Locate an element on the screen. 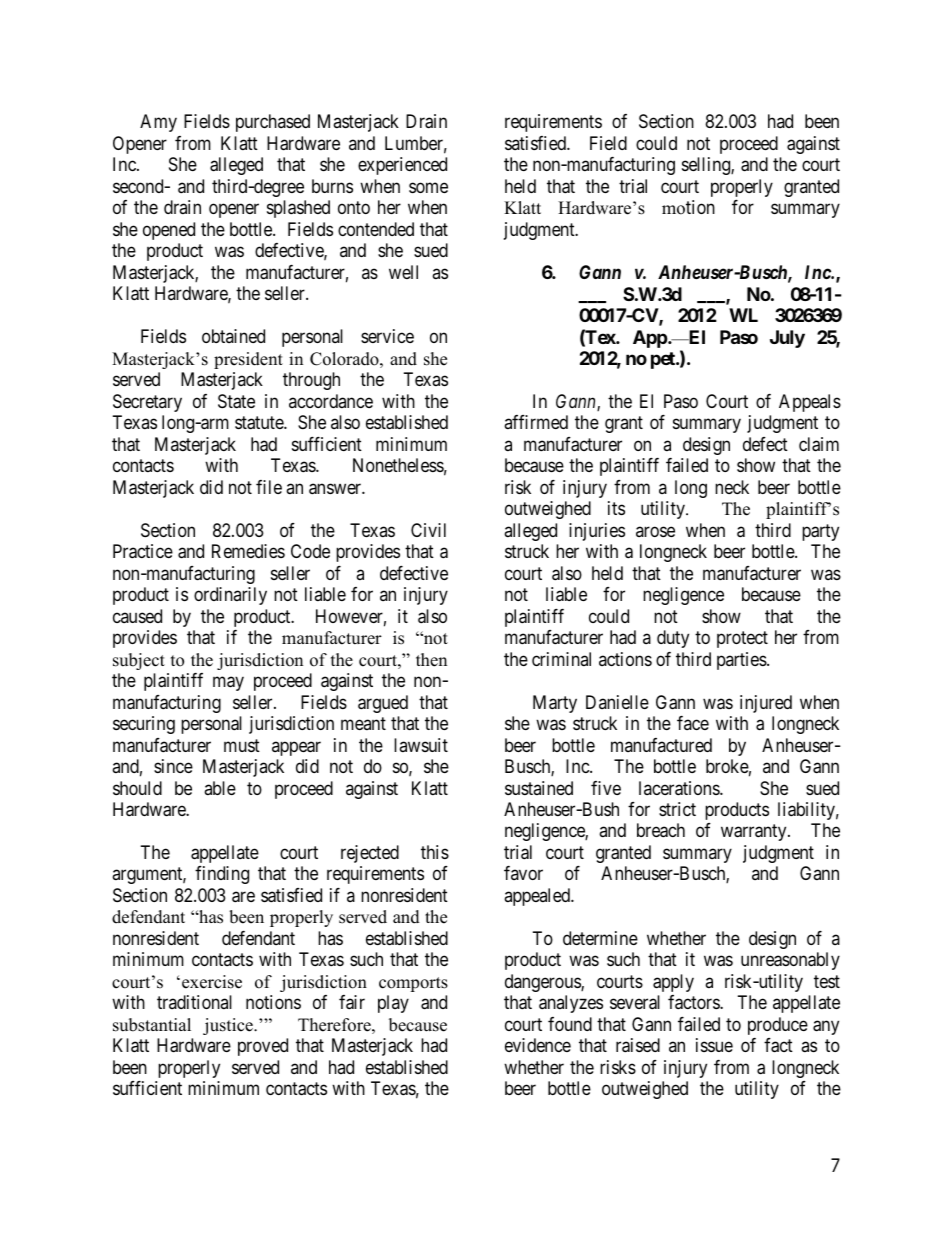 Image resolution: width=952 pixels, height=1233 pixels. statute is located at coordinates (260, 423).
